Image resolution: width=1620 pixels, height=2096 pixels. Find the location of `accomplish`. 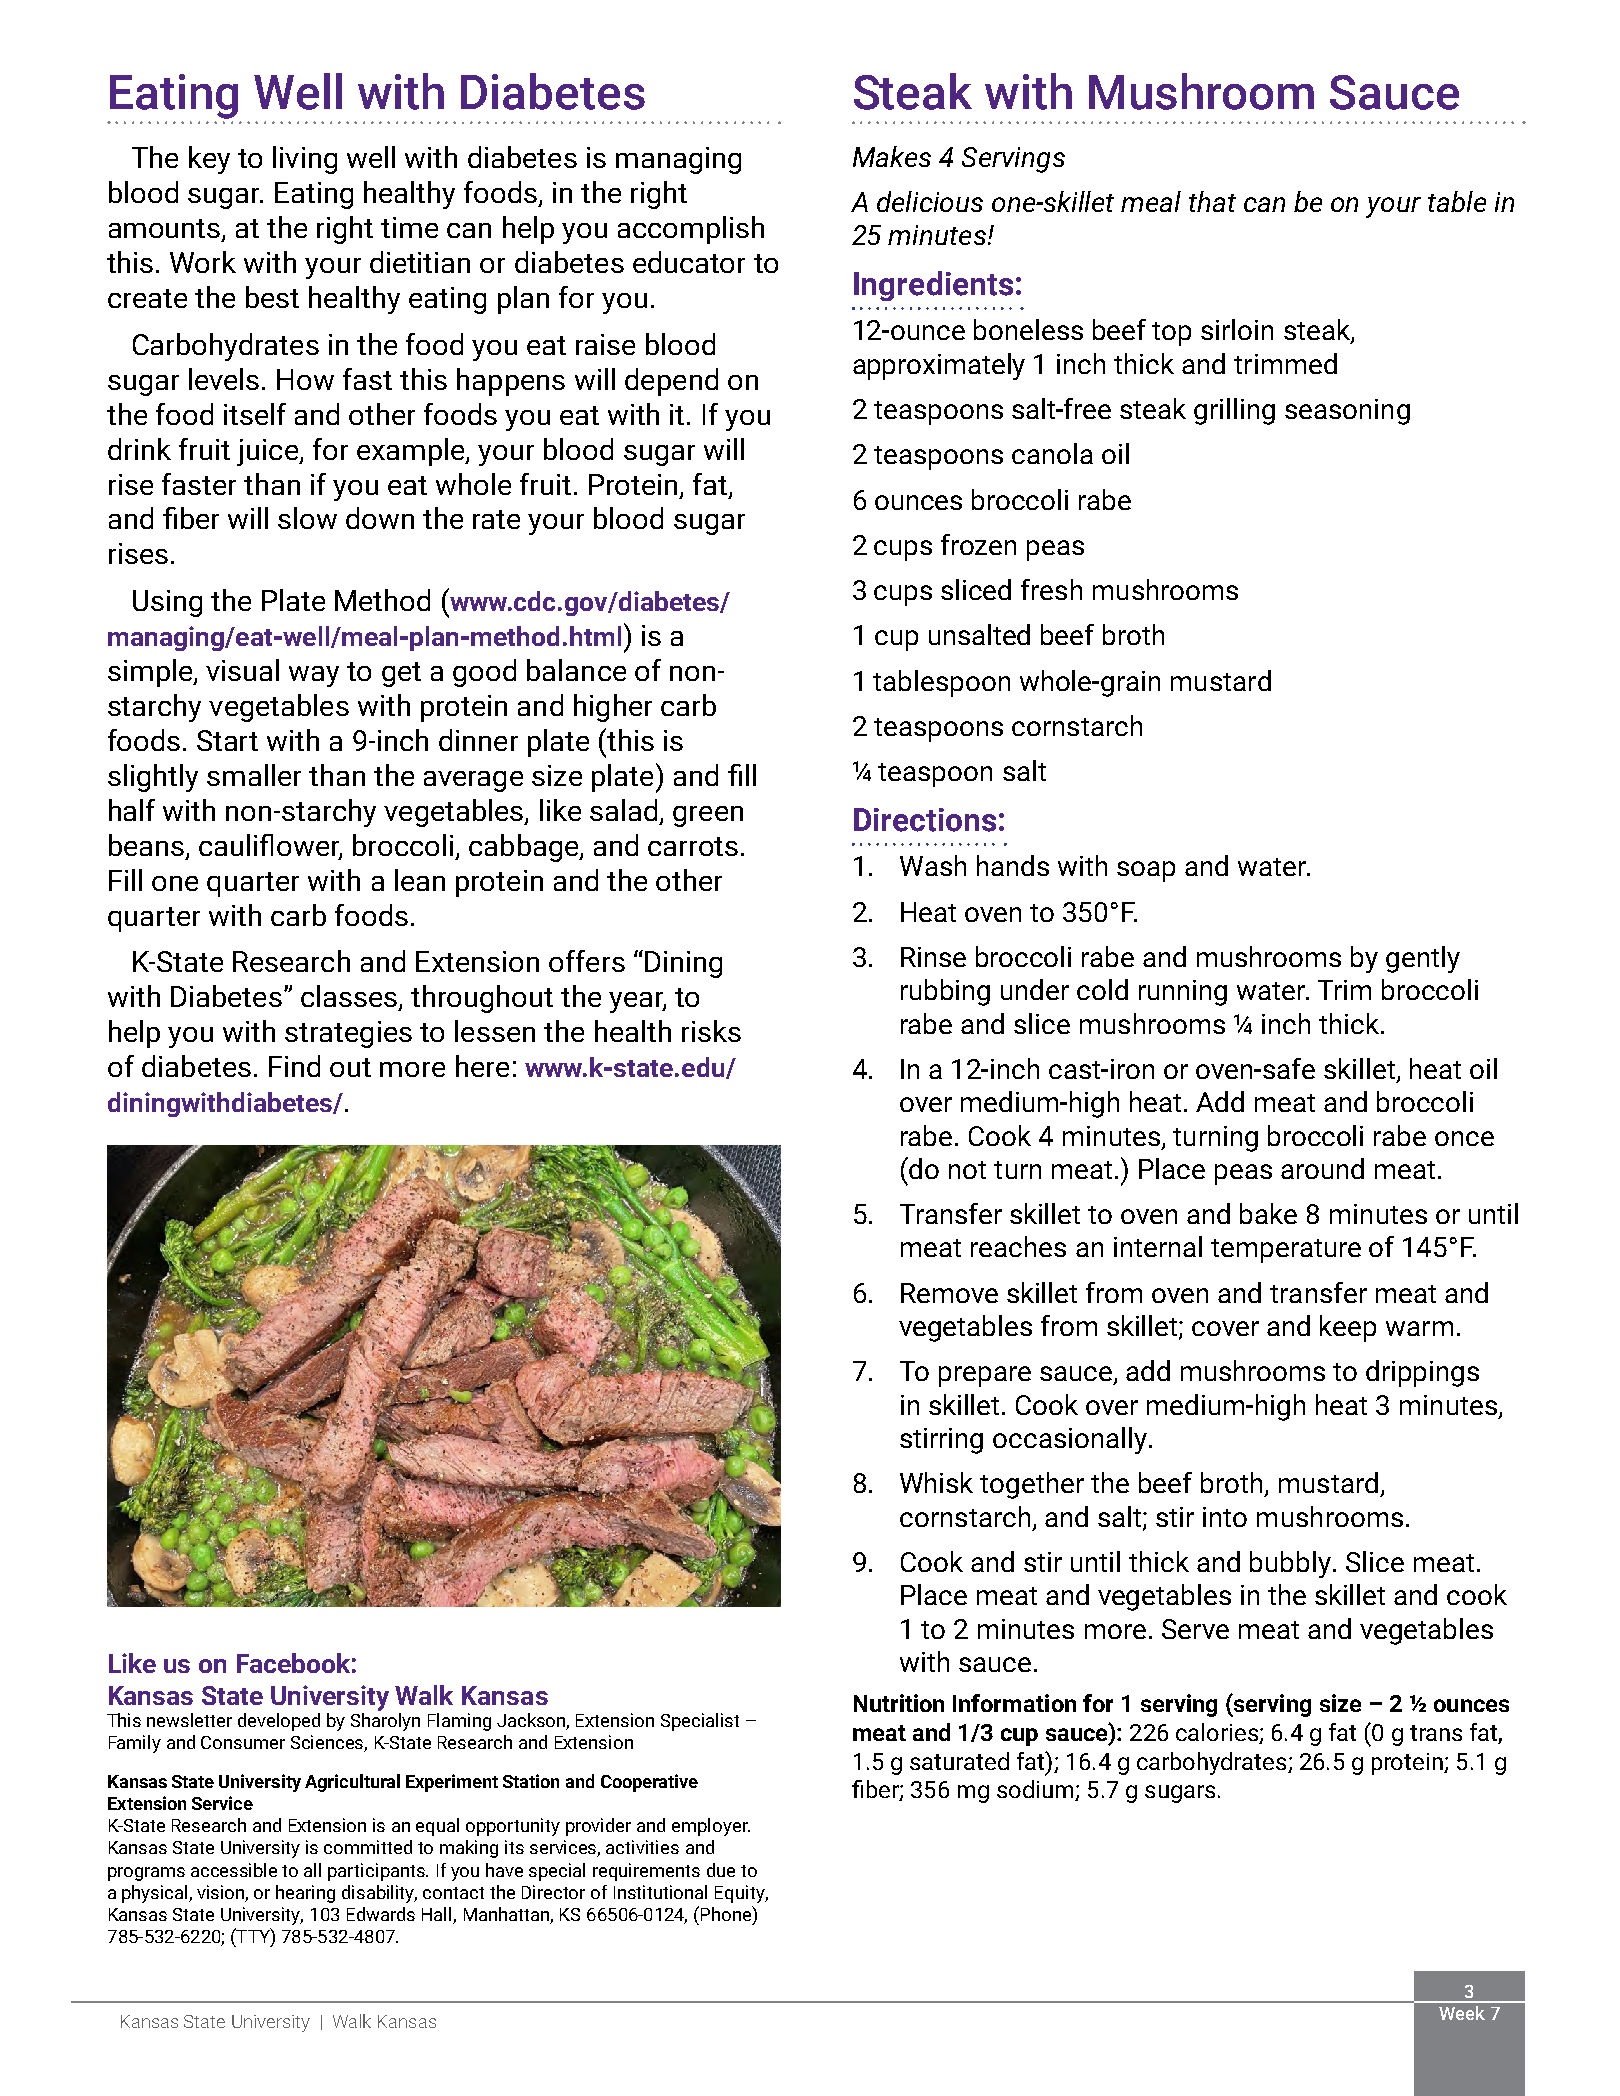

accomplish is located at coordinates (691, 230).
